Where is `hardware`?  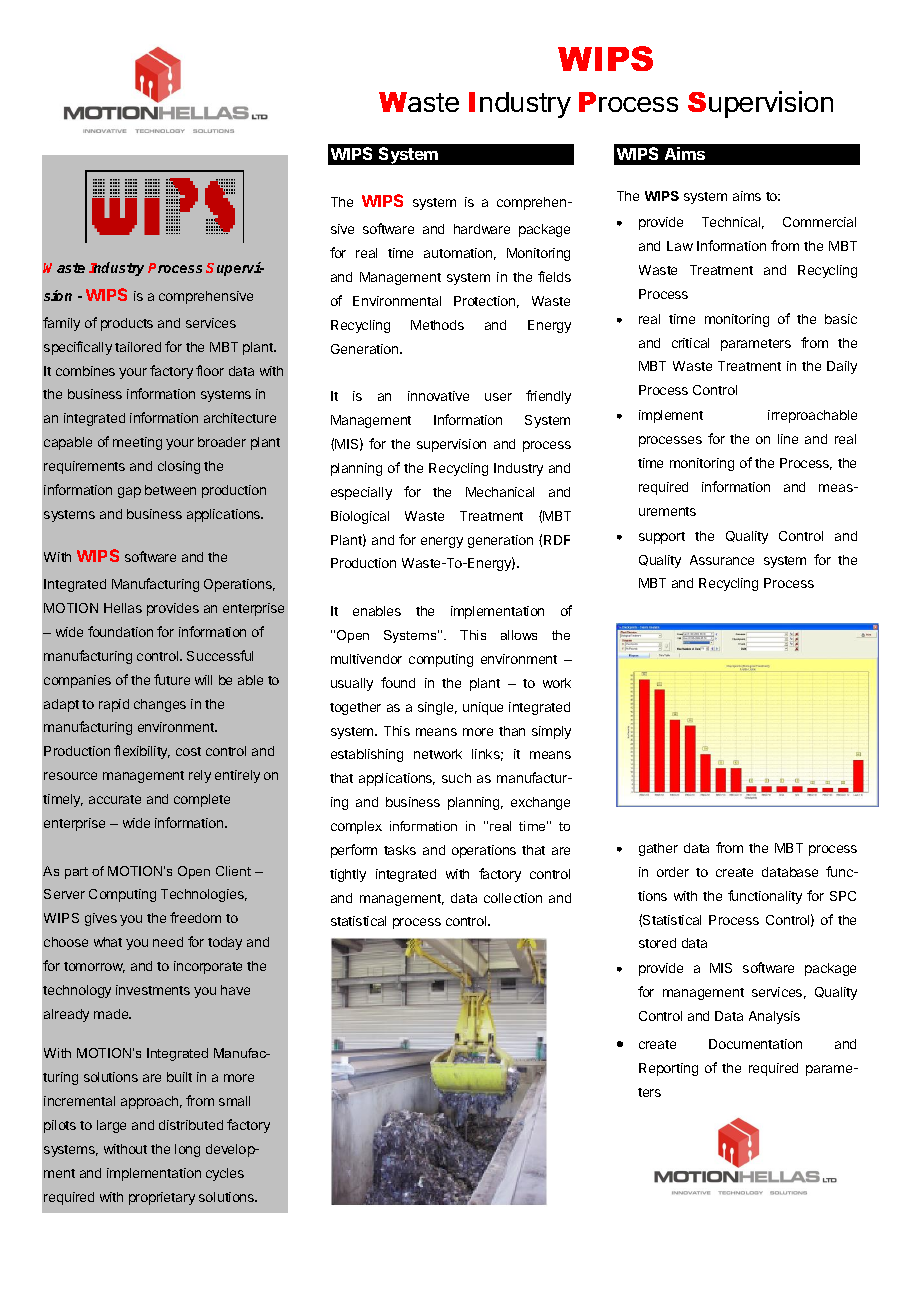
hardware is located at coordinates (482, 229).
